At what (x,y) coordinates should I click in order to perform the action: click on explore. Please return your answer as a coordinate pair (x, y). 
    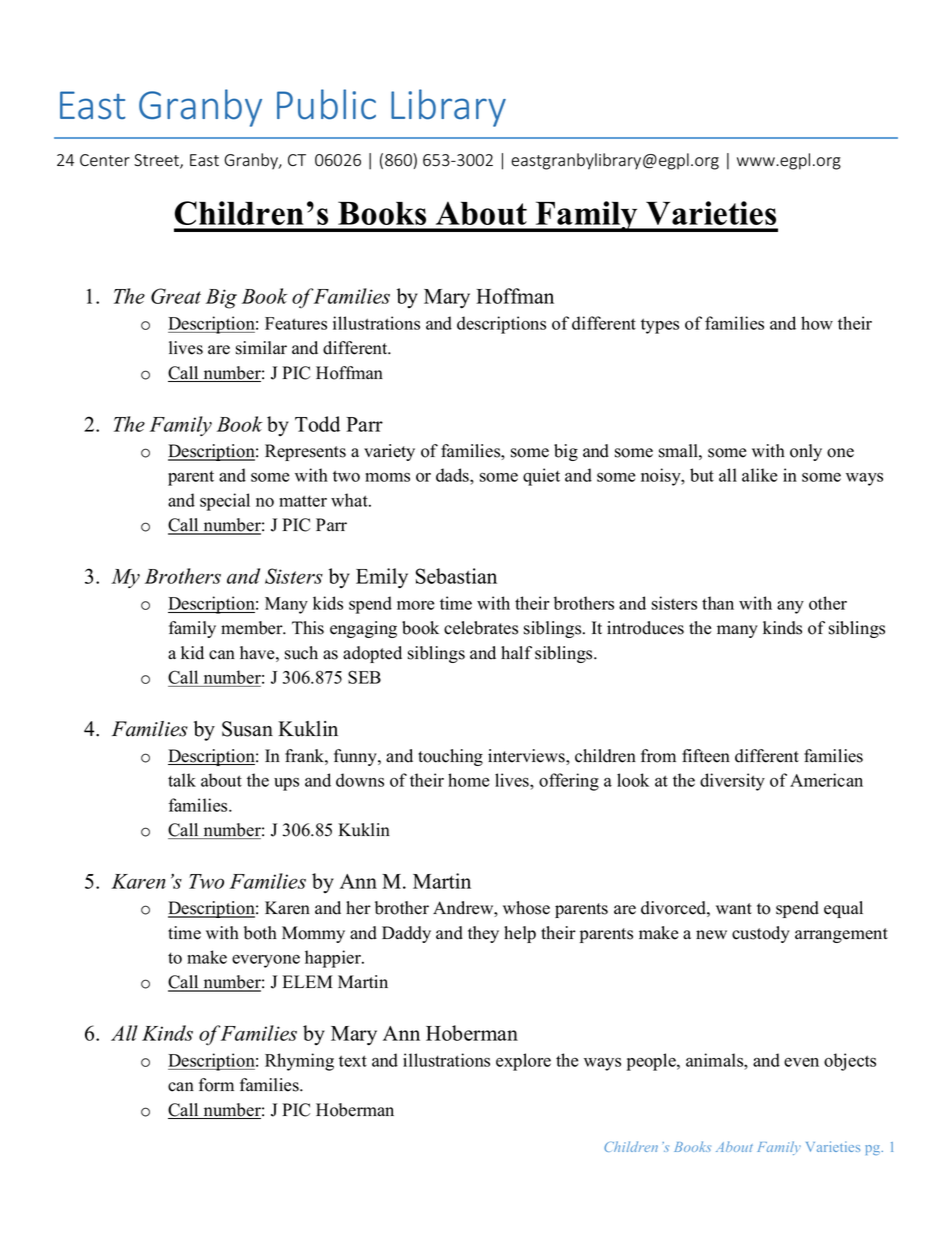
    Looking at the image, I should click on (523, 1062).
